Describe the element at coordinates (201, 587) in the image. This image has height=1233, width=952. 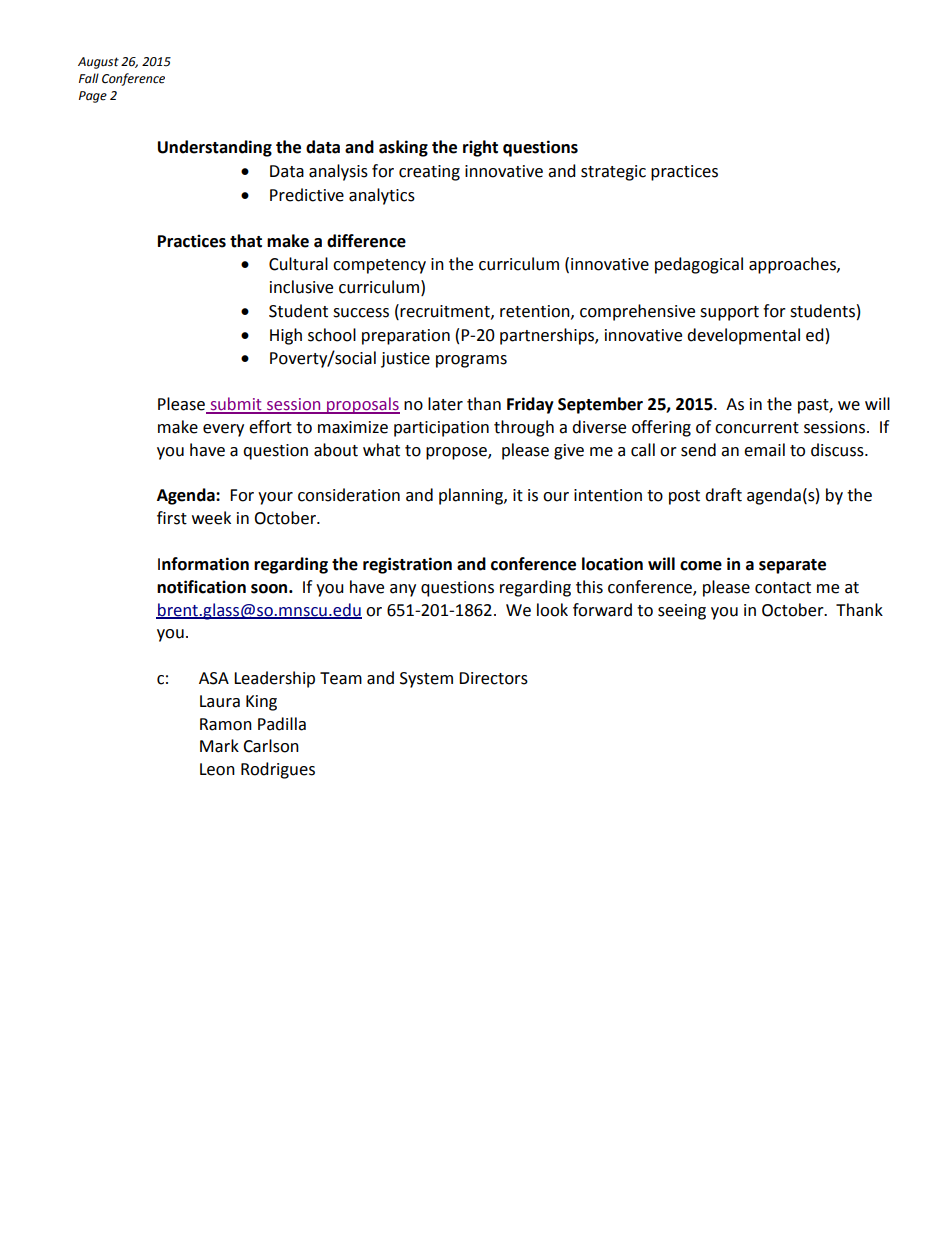
I see `notification` at that location.
